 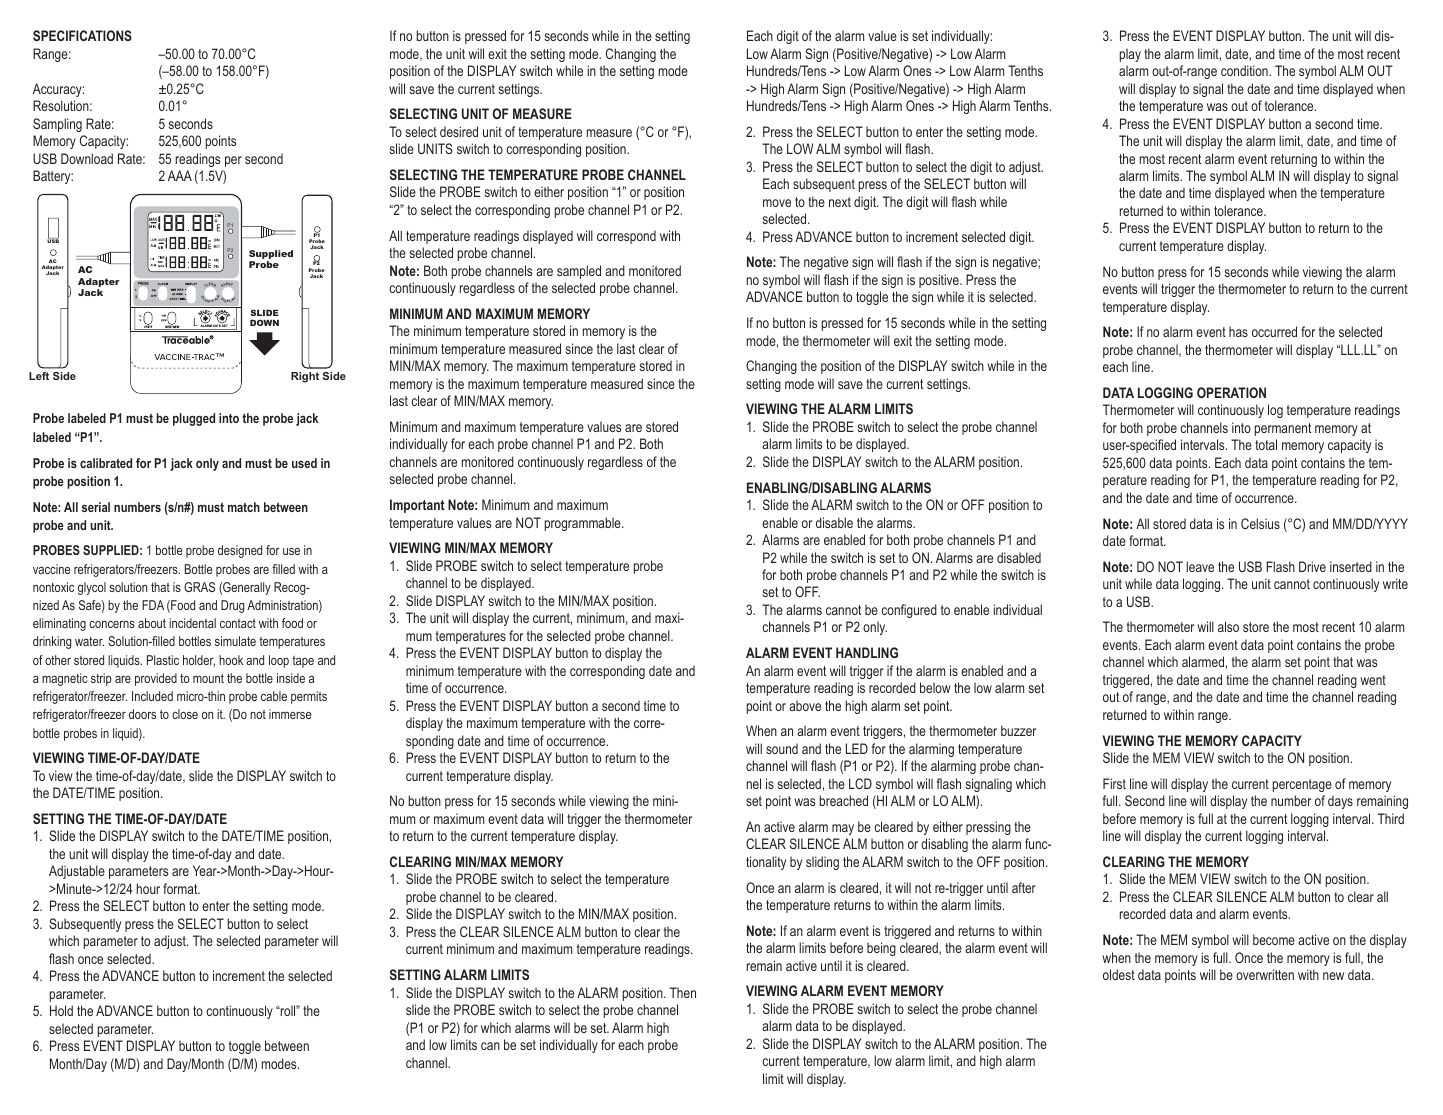 What do you see at coordinates (1231, 392) in the page?
I see `OPERATION` at bounding box center [1231, 392].
